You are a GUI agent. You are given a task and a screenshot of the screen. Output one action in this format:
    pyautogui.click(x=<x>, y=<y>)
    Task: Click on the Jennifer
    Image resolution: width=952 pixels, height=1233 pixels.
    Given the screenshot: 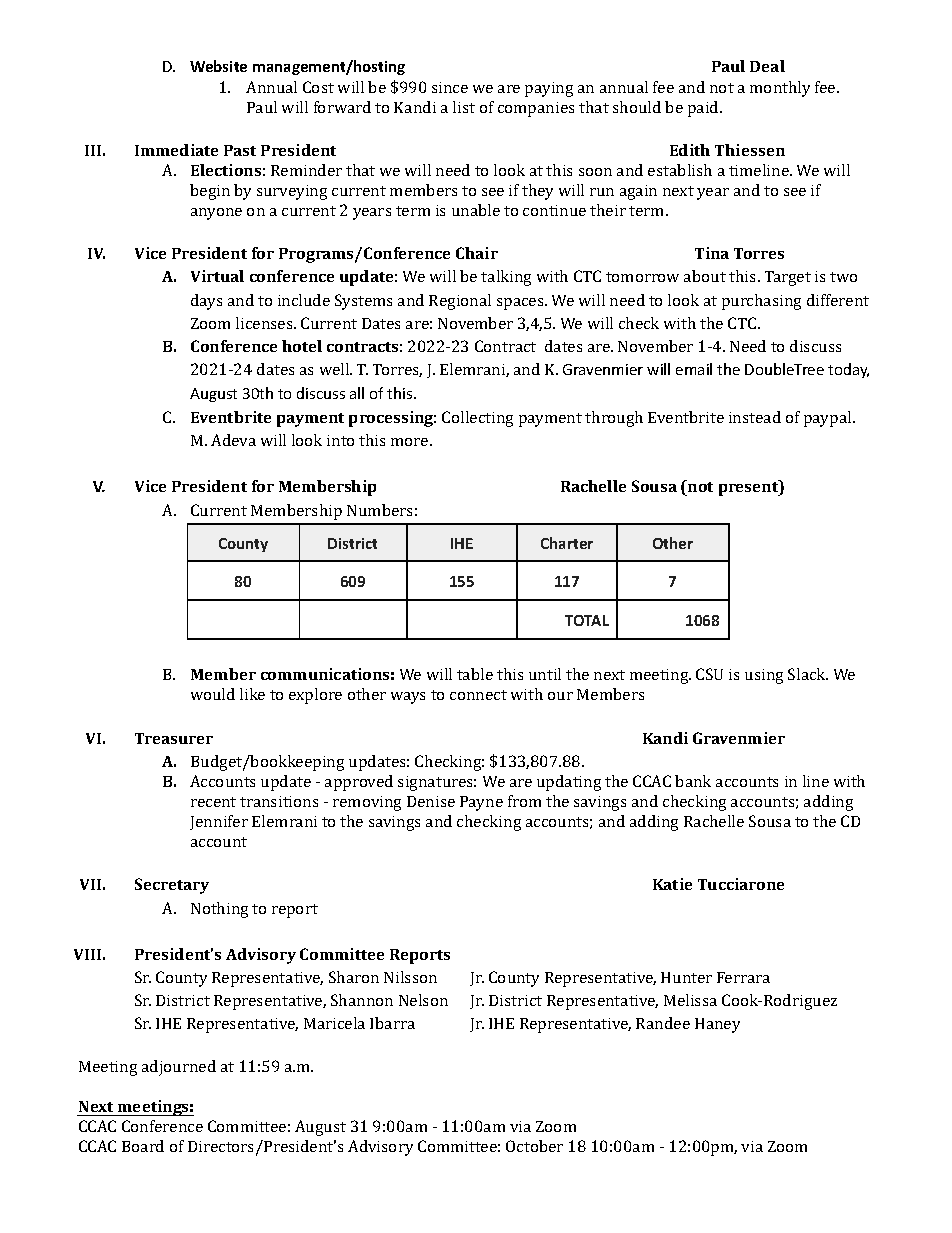 What is the action you would take?
    pyautogui.click(x=219, y=822)
